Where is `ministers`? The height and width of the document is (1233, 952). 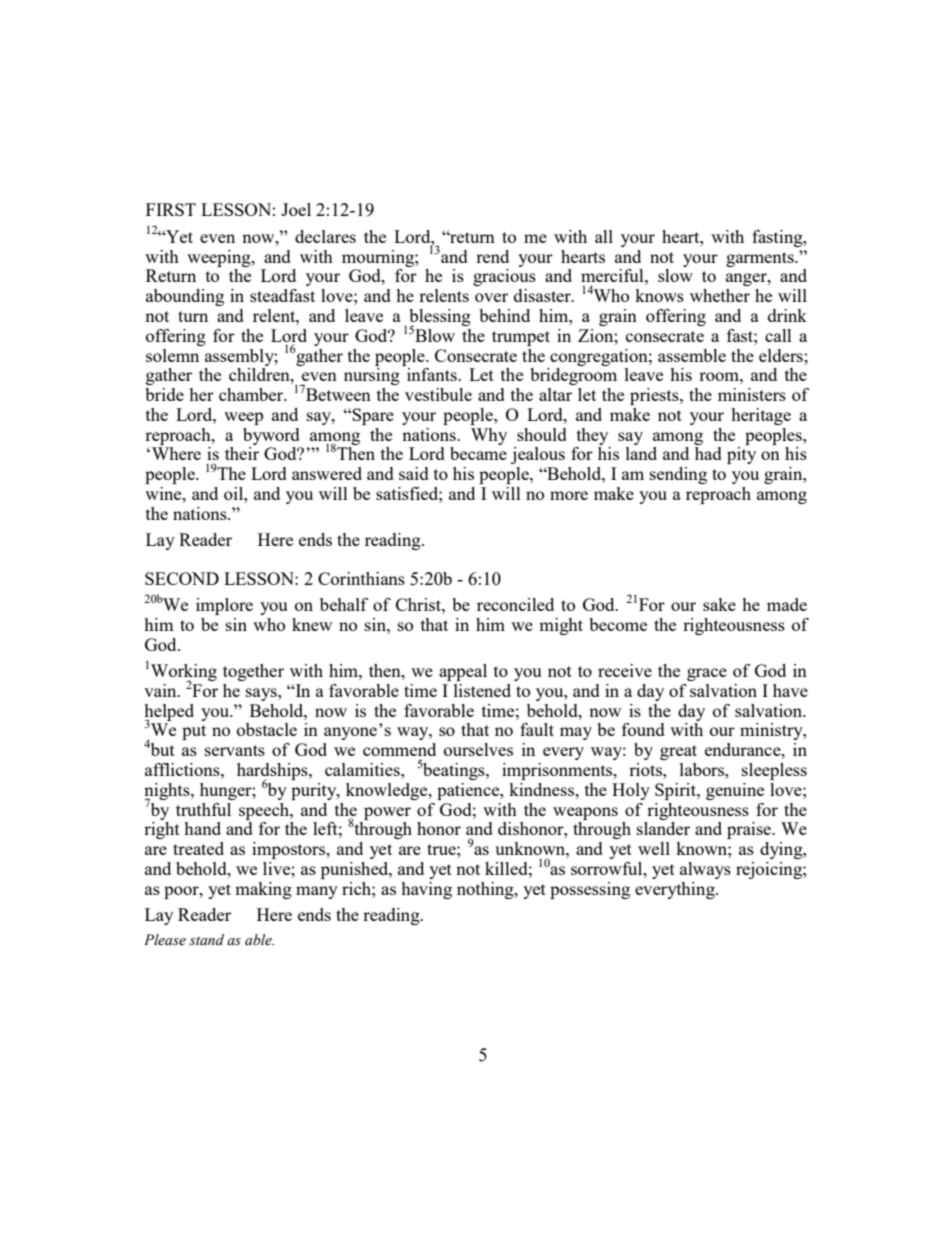
ministers is located at coordinates (752, 394).
